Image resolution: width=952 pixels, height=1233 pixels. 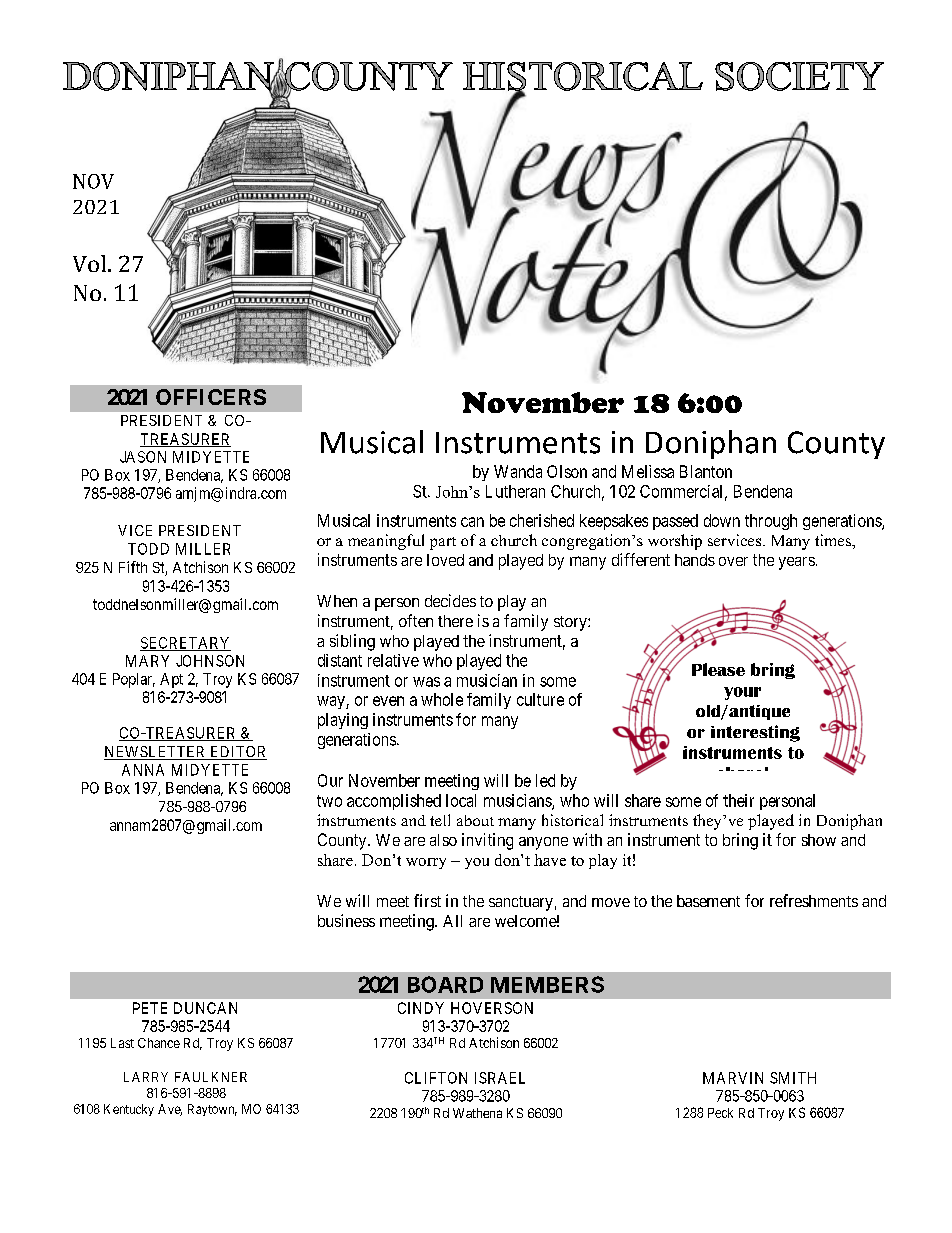 What do you see at coordinates (171, 680) in the screenshot?
I see `Apt` at bounding box center [171, 680].
